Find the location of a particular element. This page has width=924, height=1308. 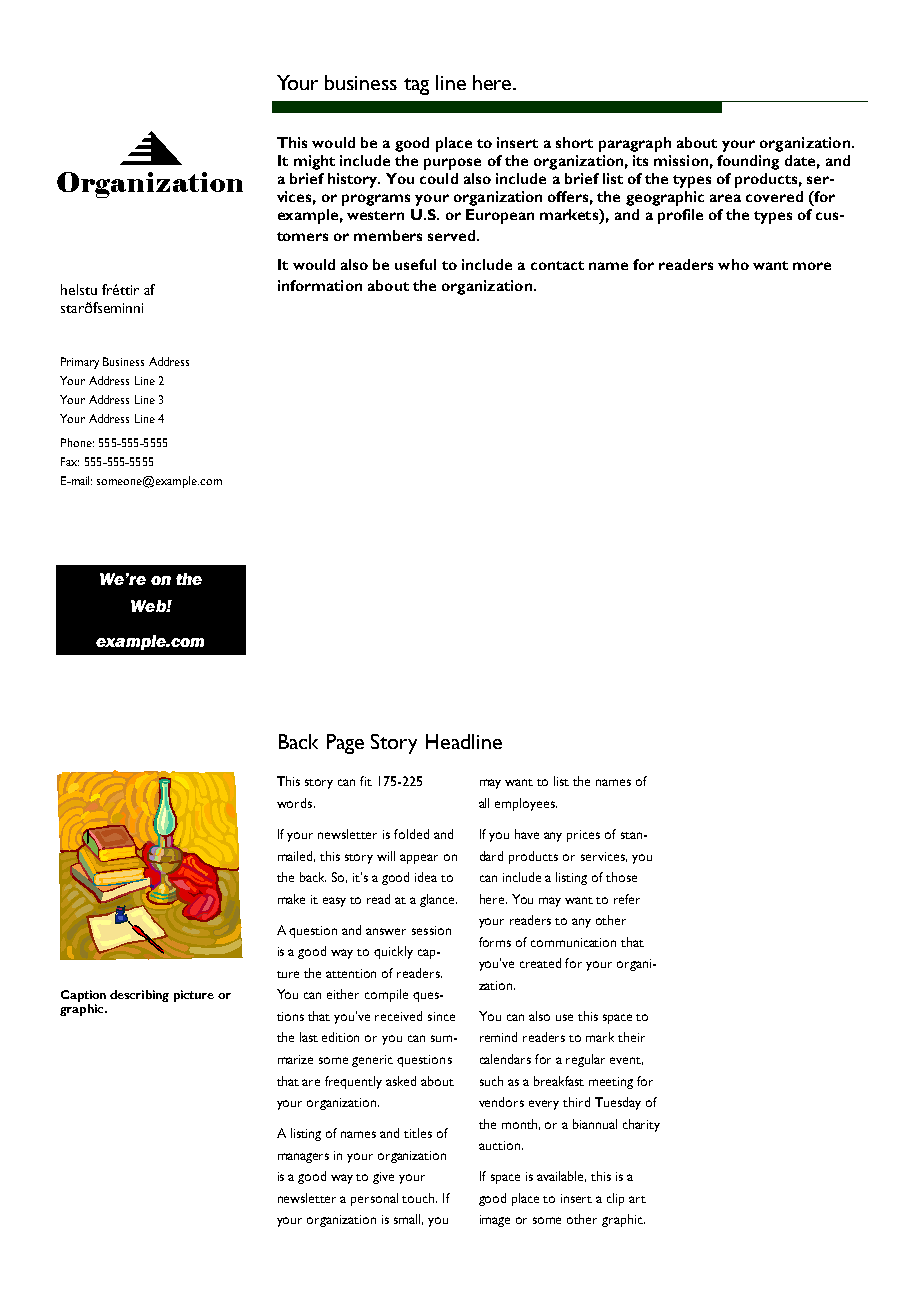

touch is located at coordinates (419, 1198).
